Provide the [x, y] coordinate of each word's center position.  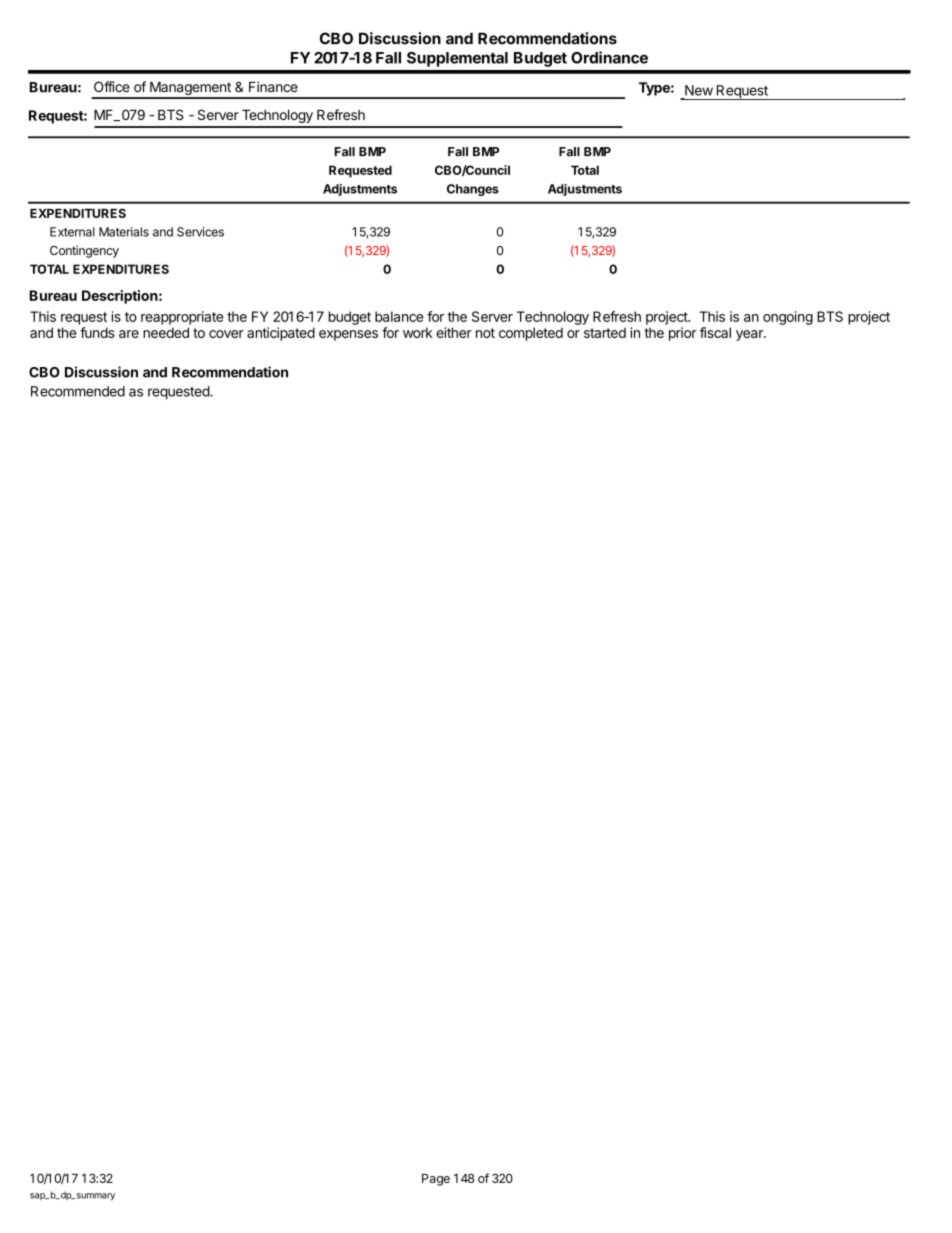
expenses [348, 335]
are [129, 334]
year [750, 335]
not [485, 333]
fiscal [715, 332]
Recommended [78, 391]
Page [436, 1180]
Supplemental [457, 59]
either [454, 332]
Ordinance [609, 57]
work [418, 332]
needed [166, 332]
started [605, 332]
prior [682, 334]
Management [190, 90]
